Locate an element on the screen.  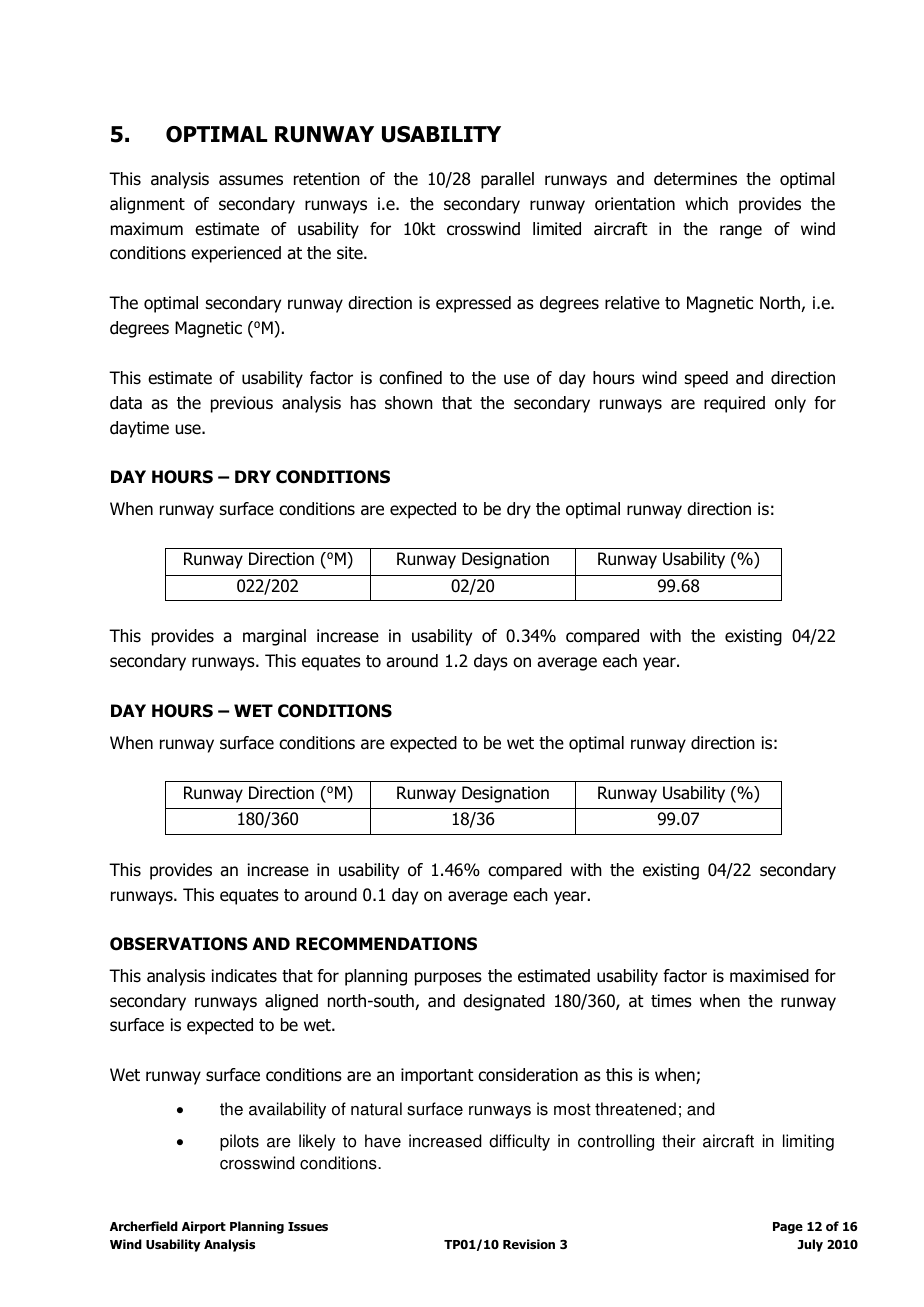
parallel is located at coordinates (507, 180).
